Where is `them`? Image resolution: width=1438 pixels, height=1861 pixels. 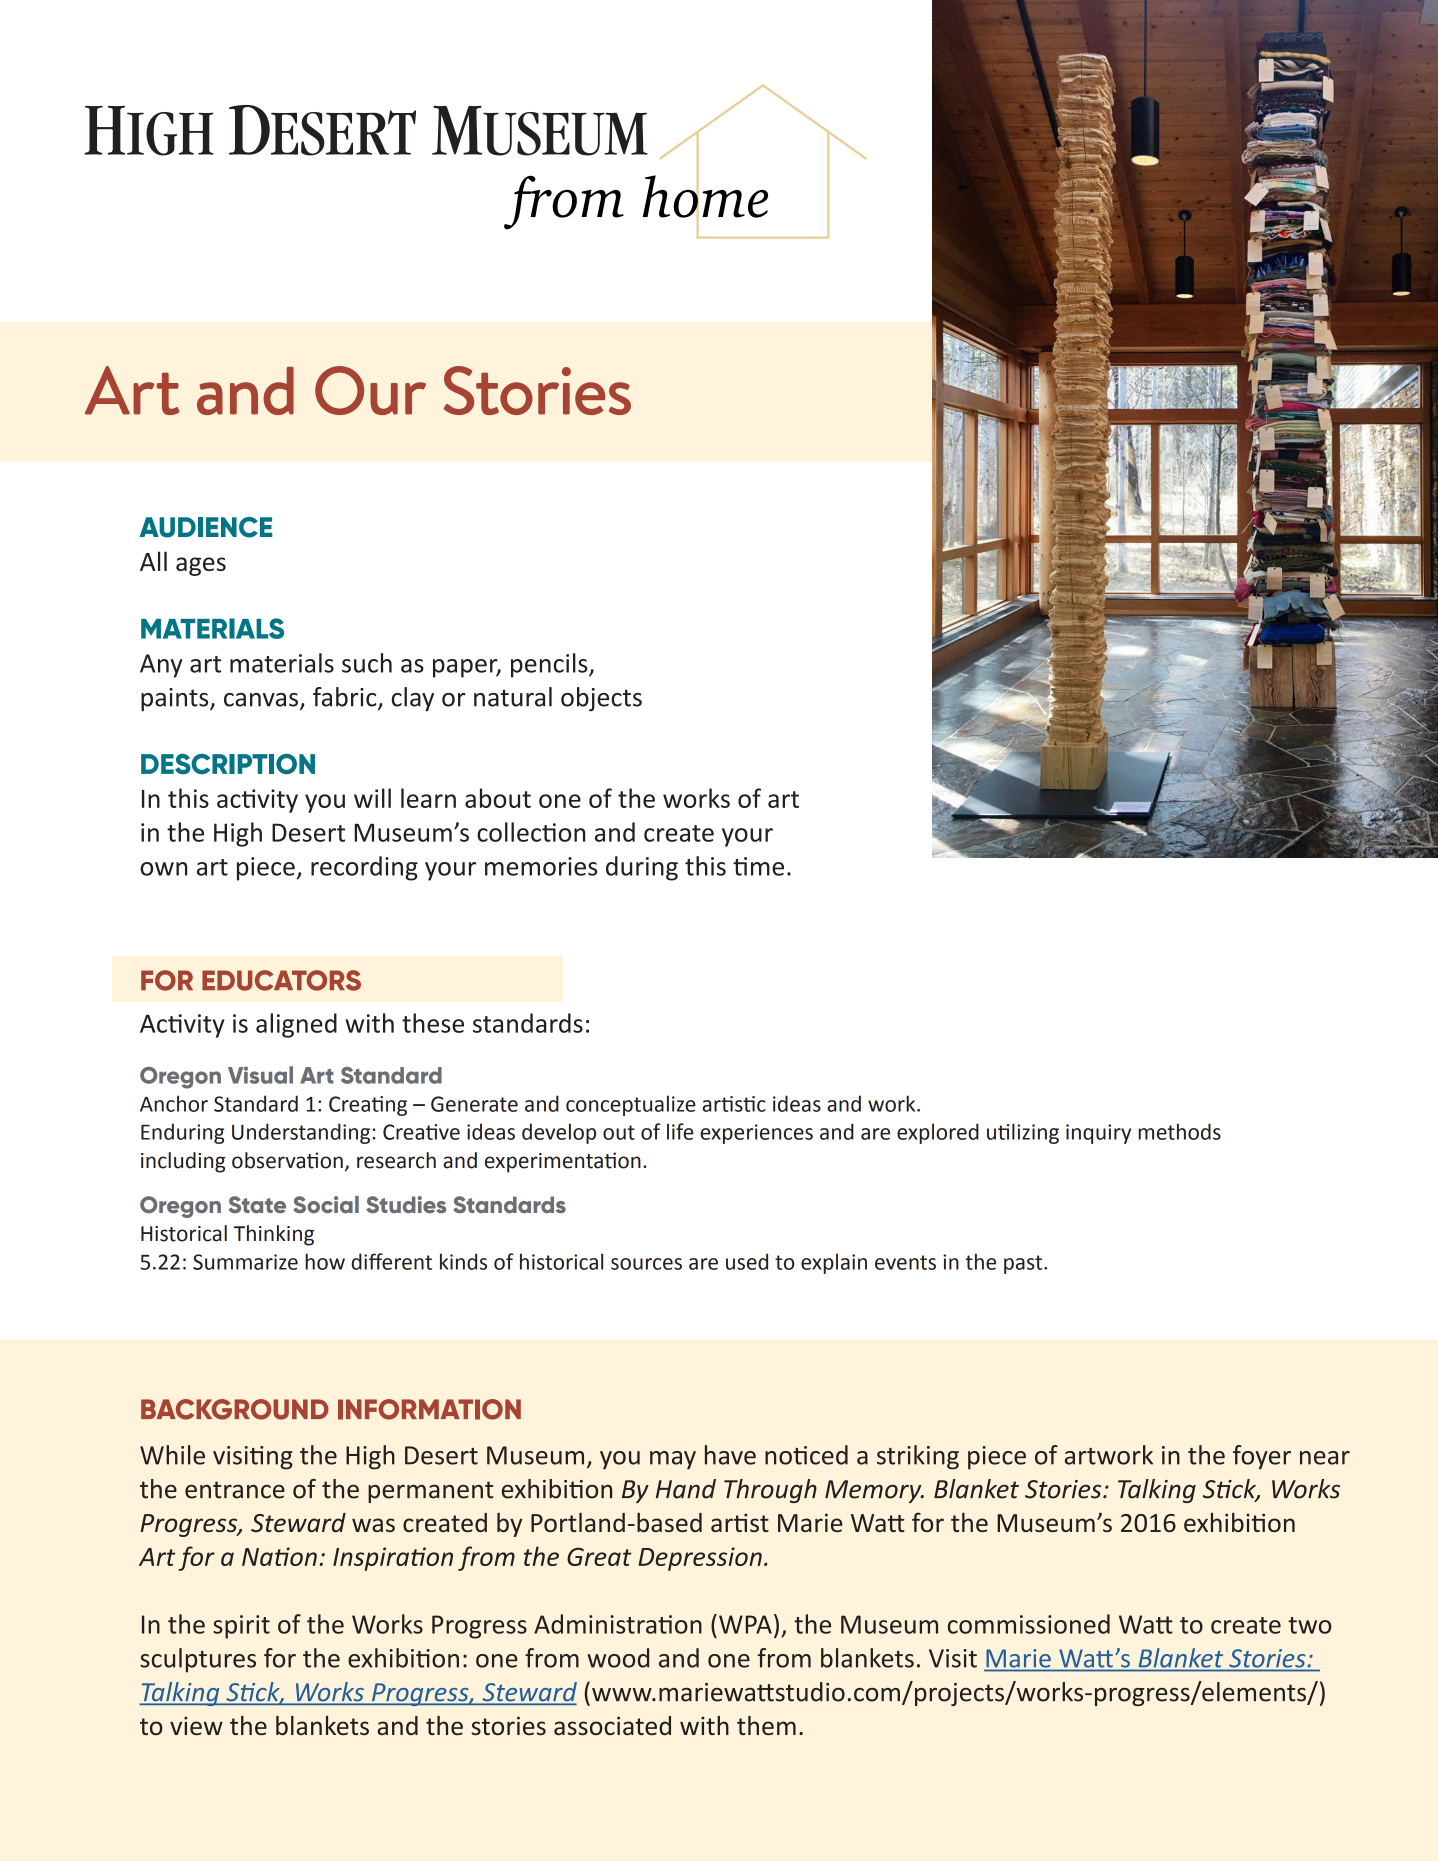 them is located at coordinates (766, 1725).
